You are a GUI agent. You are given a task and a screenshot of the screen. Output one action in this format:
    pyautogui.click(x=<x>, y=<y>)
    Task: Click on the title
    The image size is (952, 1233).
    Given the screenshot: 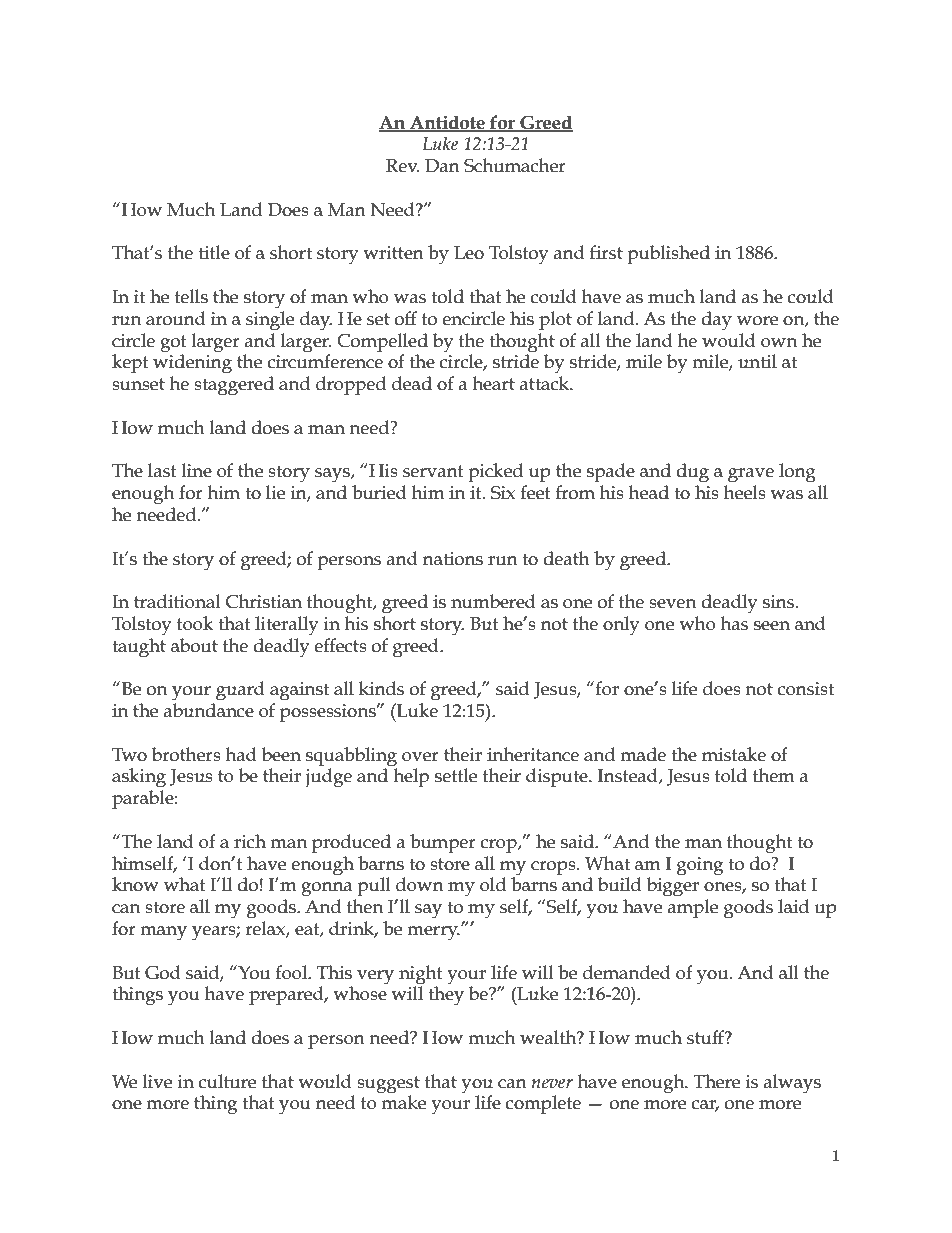 What is the action you would take?
    pyautogui.click(x=214, y=252)
